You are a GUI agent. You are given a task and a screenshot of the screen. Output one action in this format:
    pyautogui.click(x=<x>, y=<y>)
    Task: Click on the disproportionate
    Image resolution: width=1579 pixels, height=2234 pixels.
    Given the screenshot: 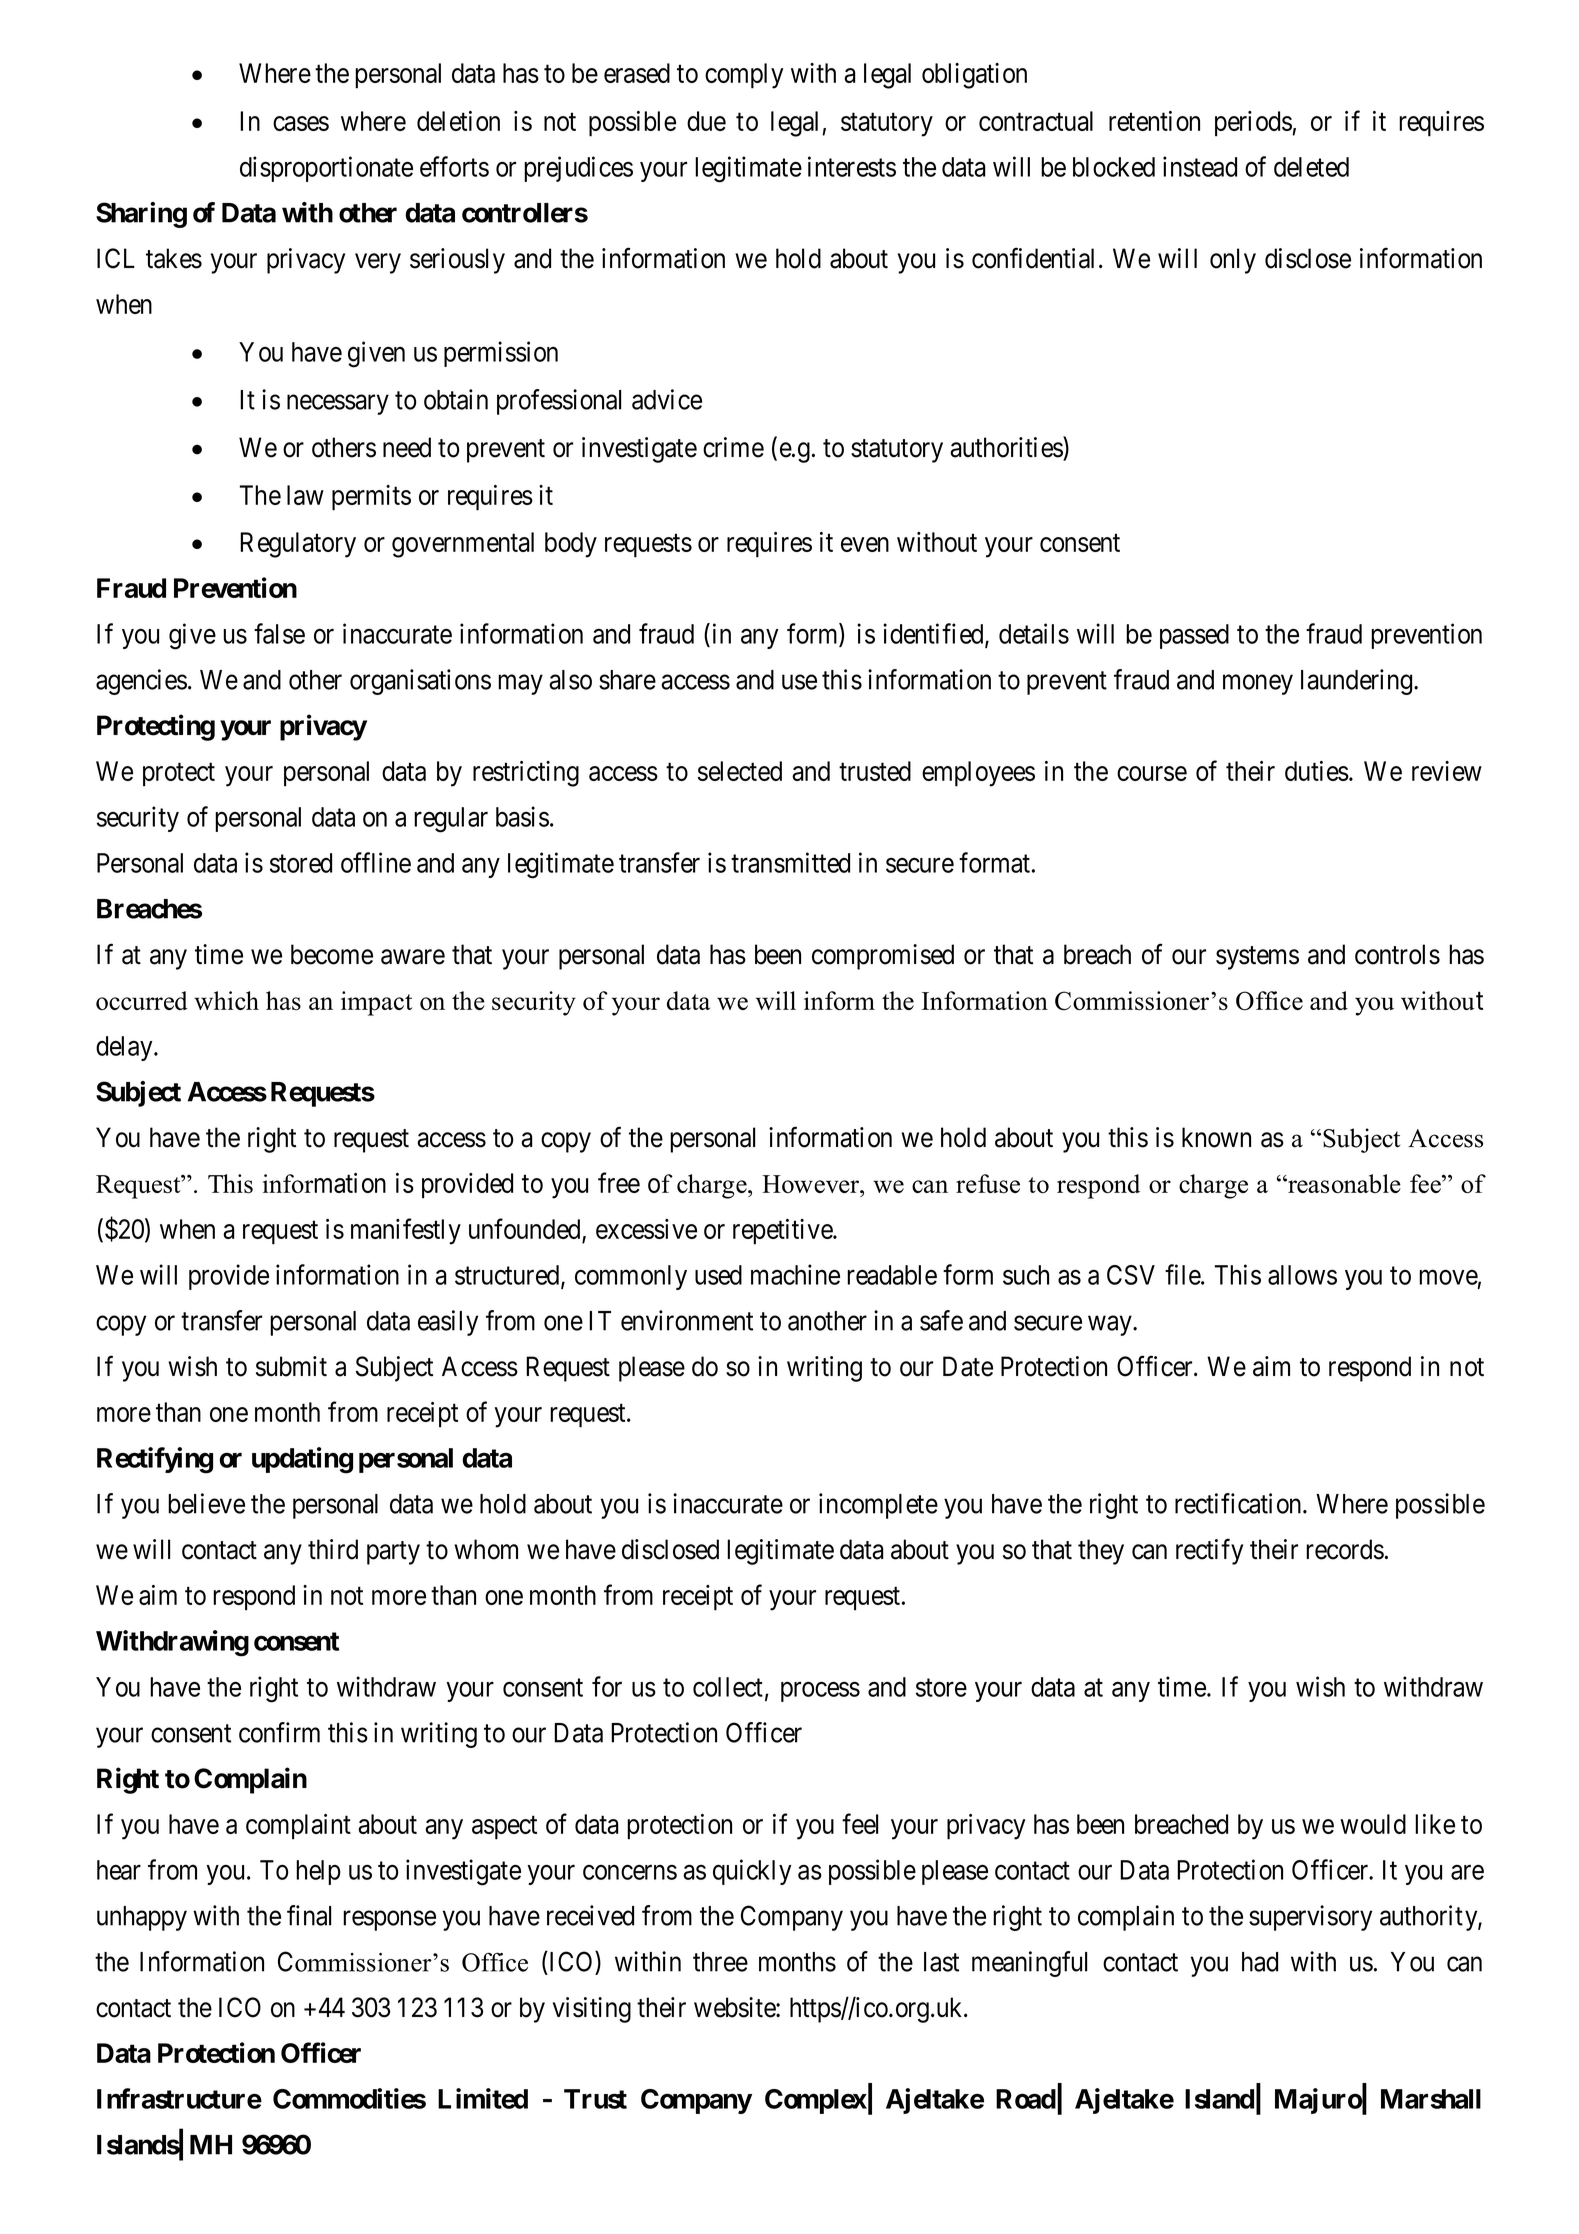 What is the action you would take?
    pyautogui.click(x=326, y=169)
